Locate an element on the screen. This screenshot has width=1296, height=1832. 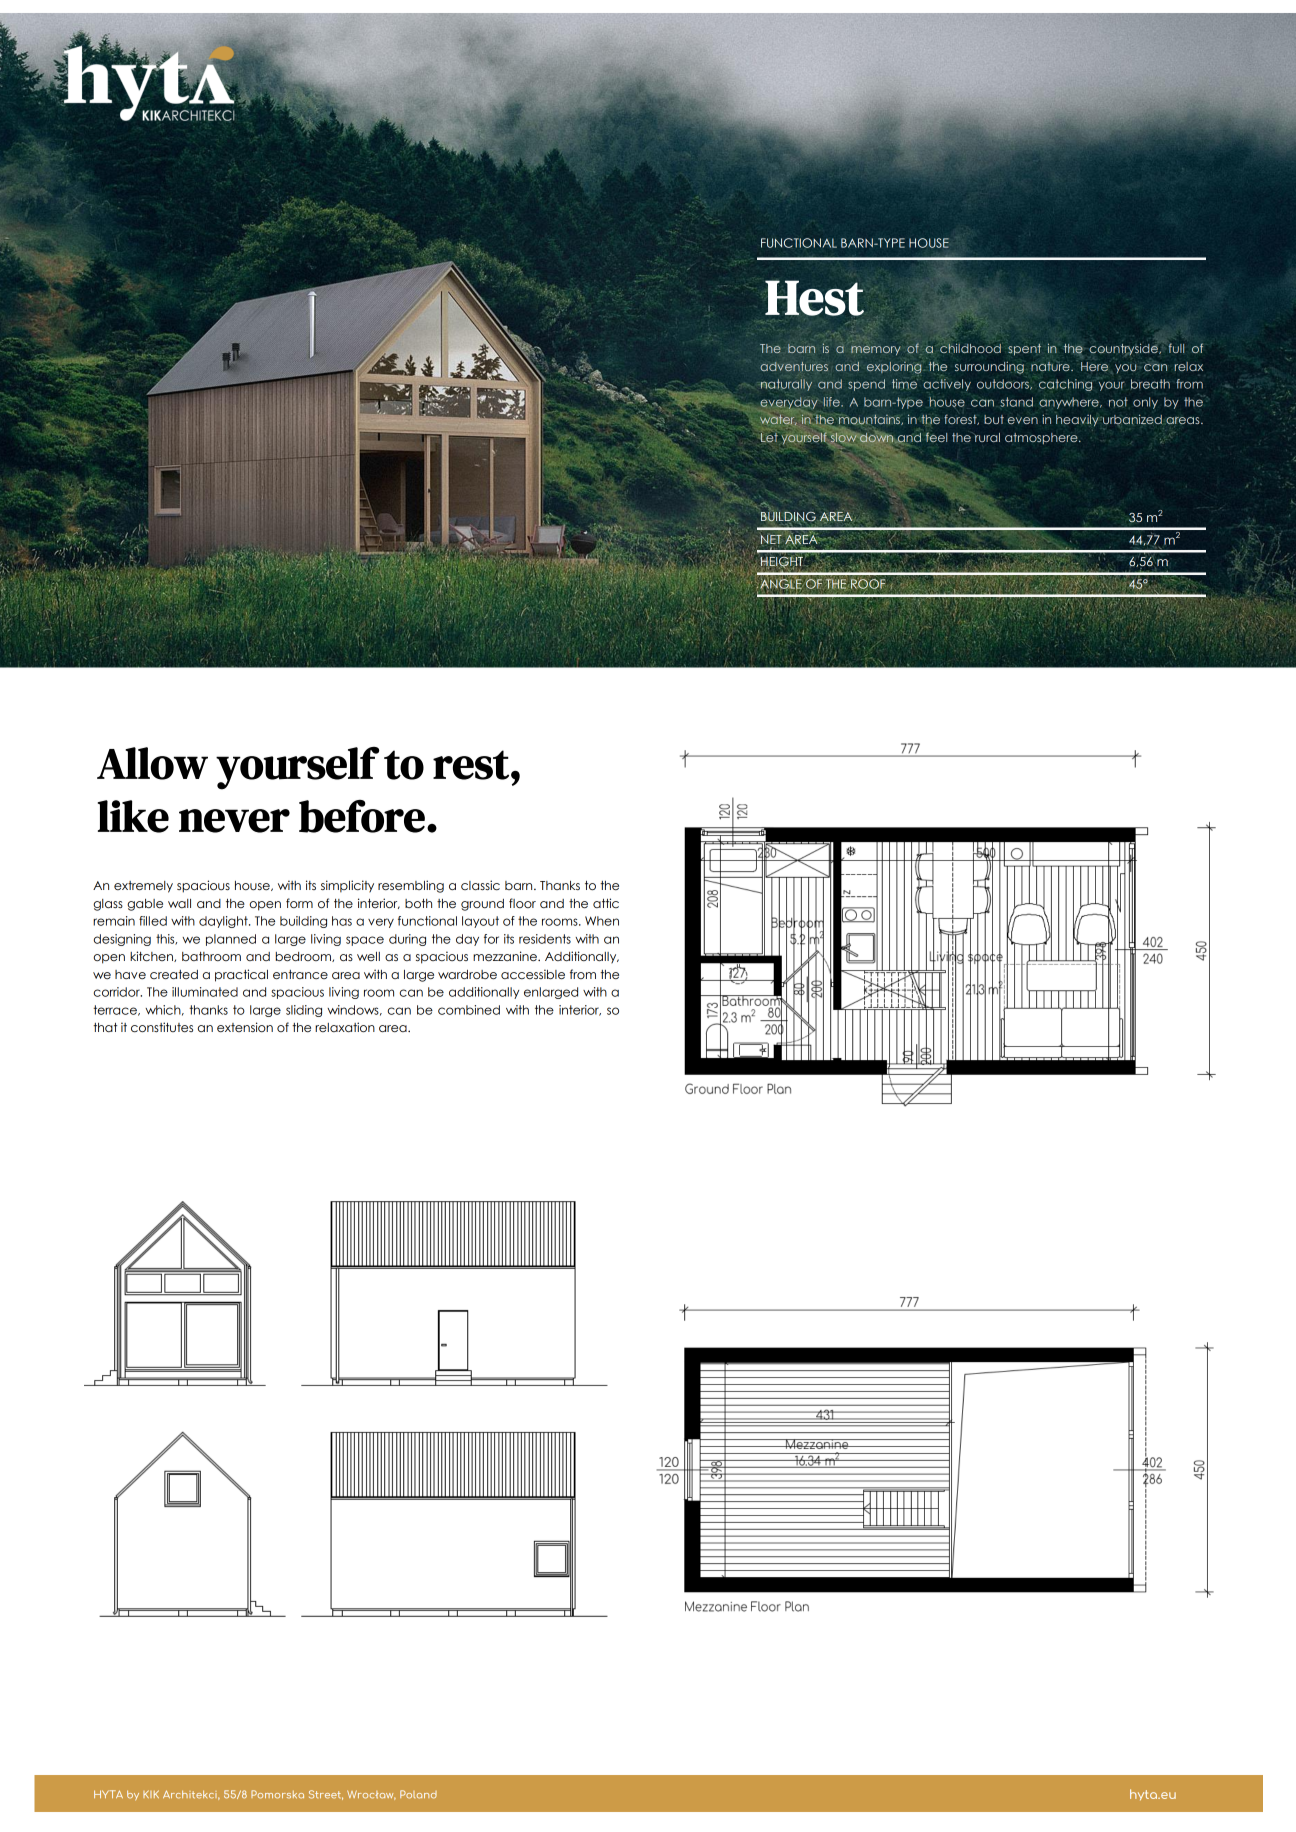
adventures is located at coordinates (794, 366).
